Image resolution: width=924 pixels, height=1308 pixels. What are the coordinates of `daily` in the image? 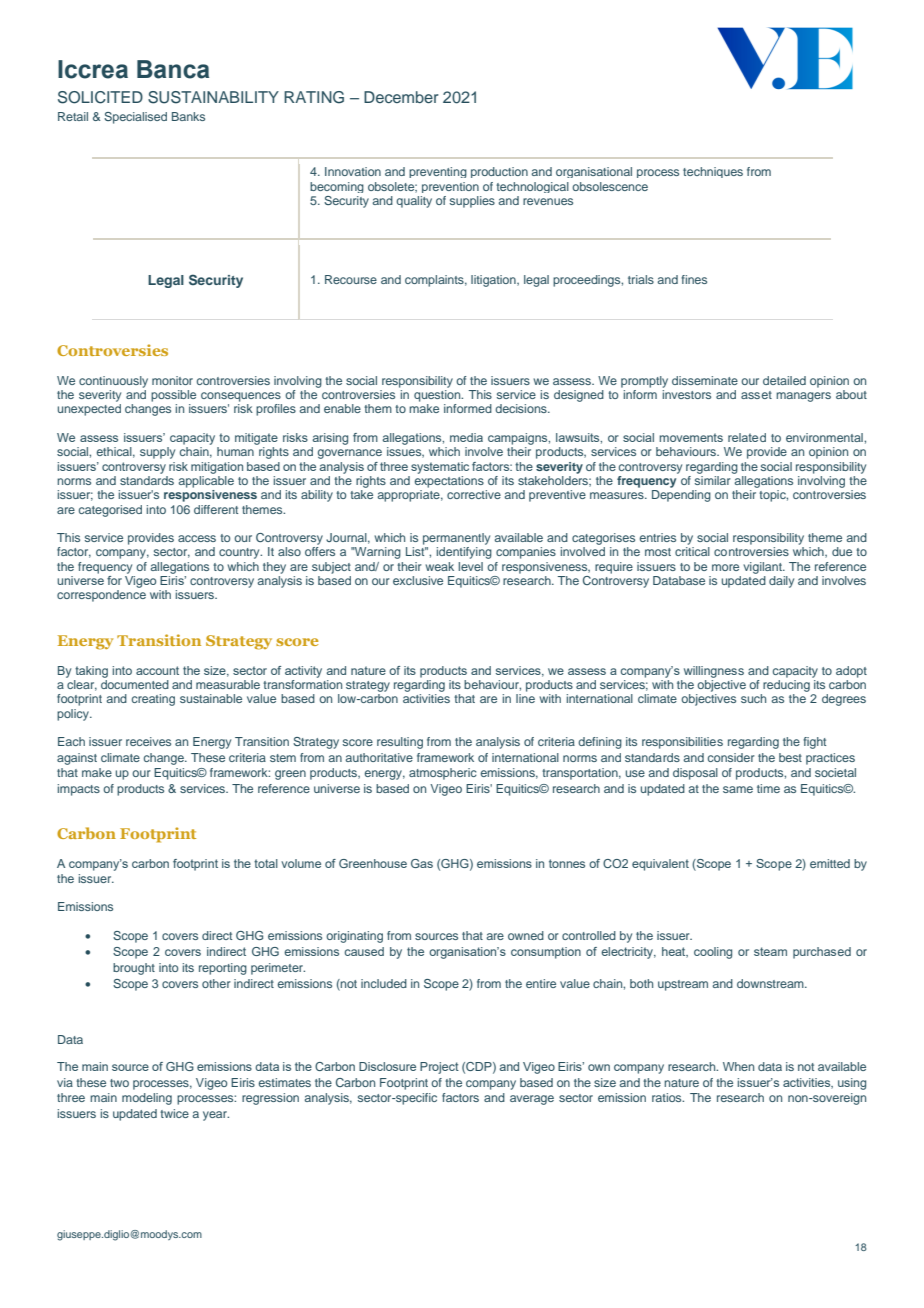 It's located at (781, 582).
